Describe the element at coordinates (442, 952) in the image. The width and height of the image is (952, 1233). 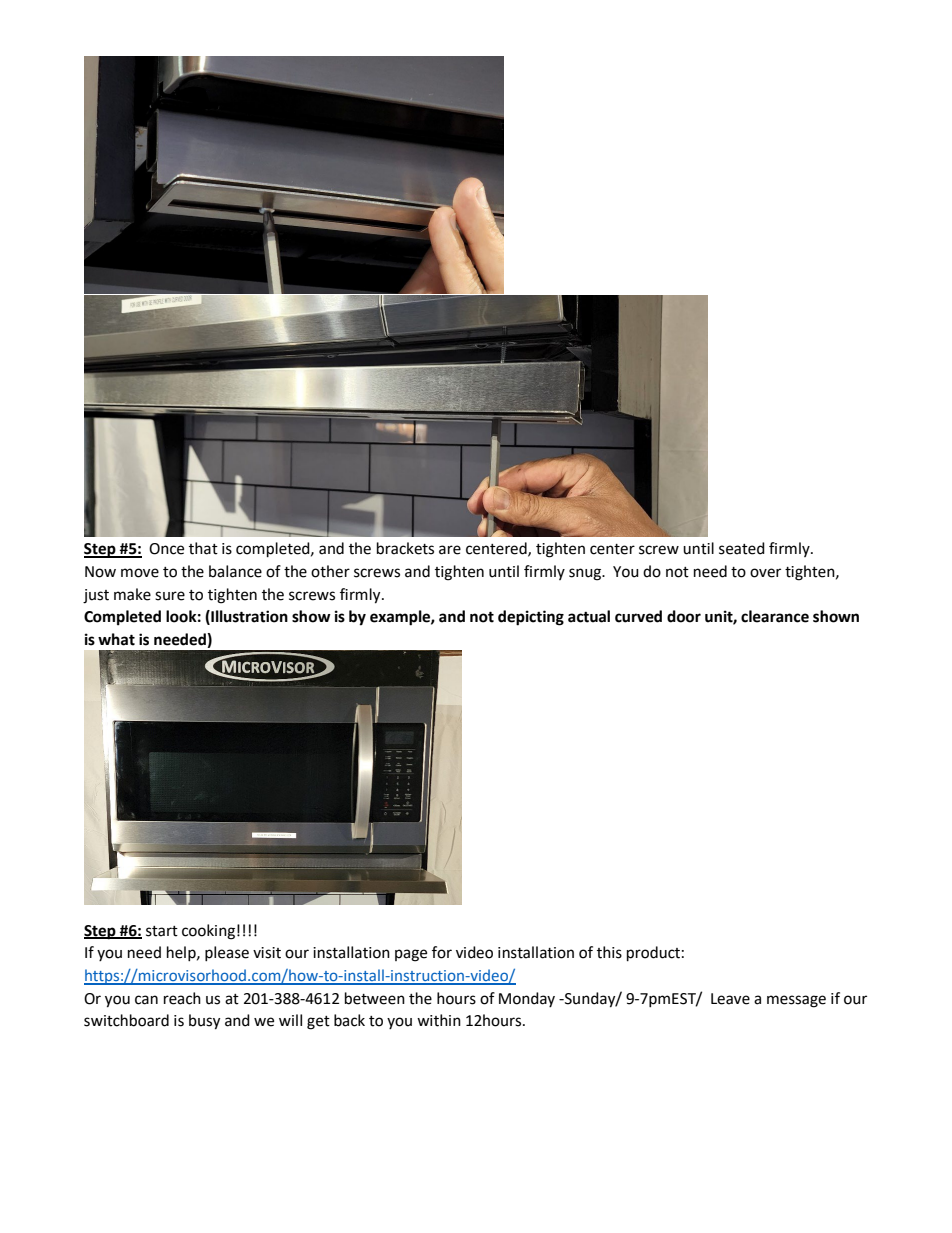
I see `for` at that location.
